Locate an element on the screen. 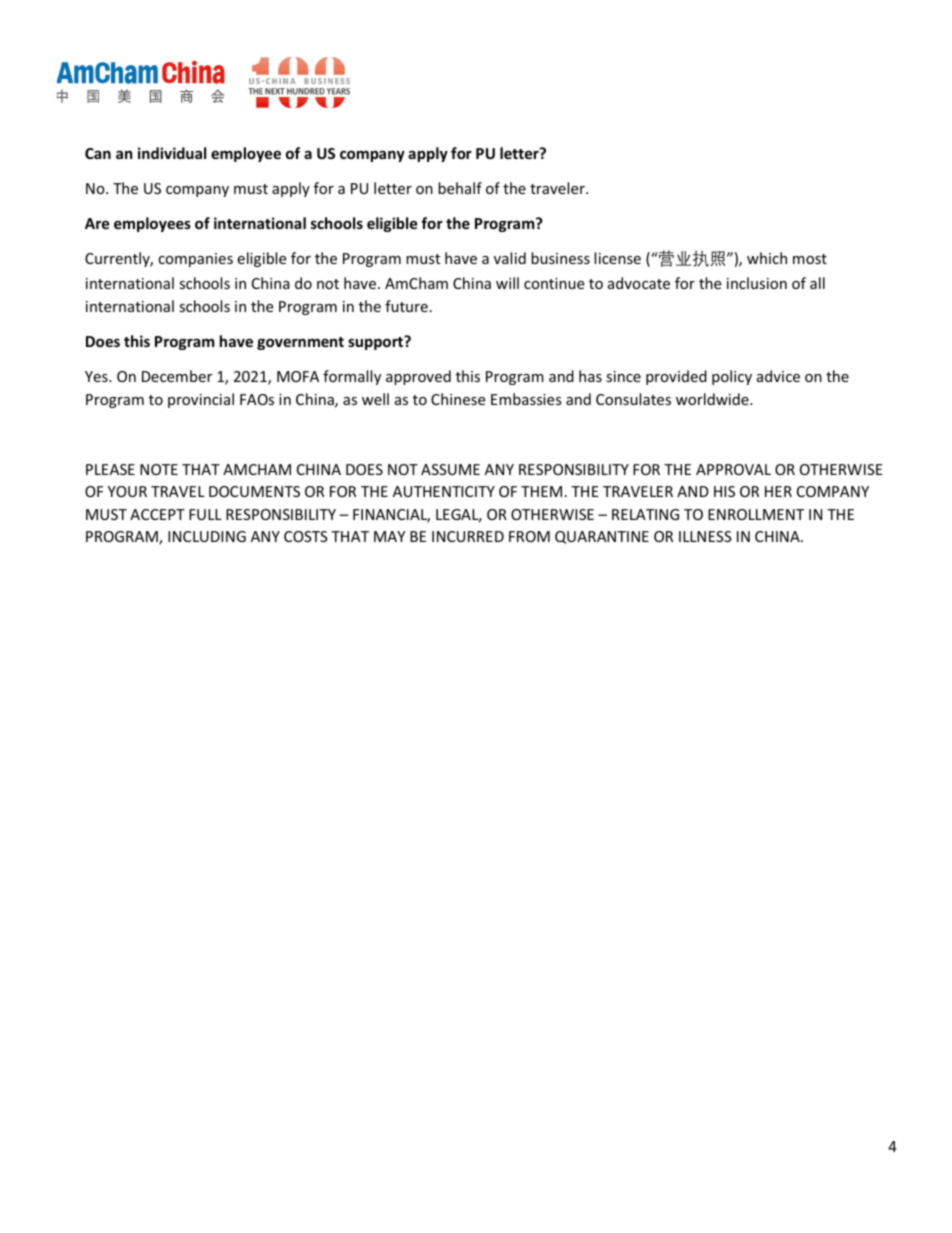 The height and width of the screenshot is (1233, 952). valid is located at coordinates (510, 258).
